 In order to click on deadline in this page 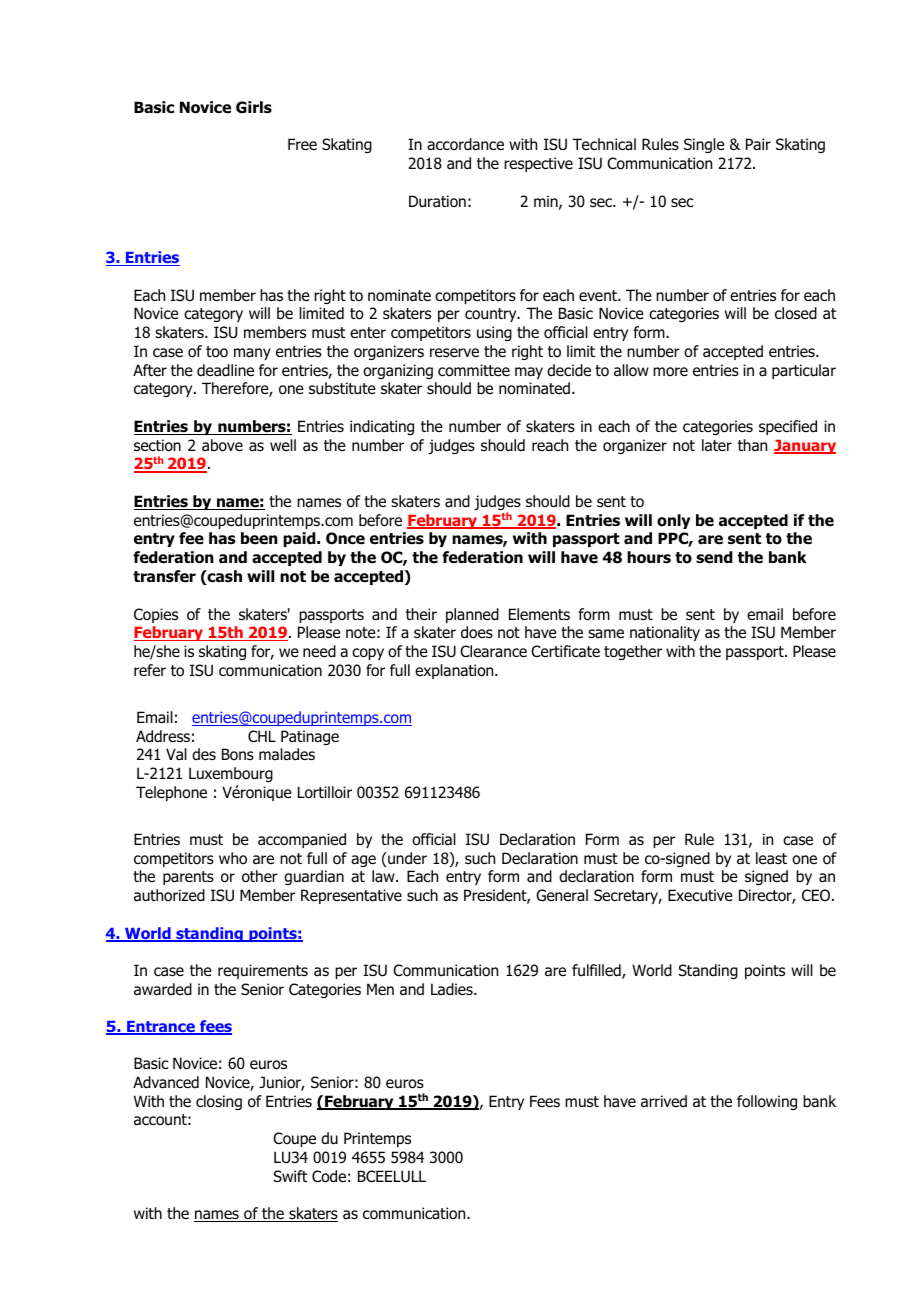, I will do `click(225, 370)`.
